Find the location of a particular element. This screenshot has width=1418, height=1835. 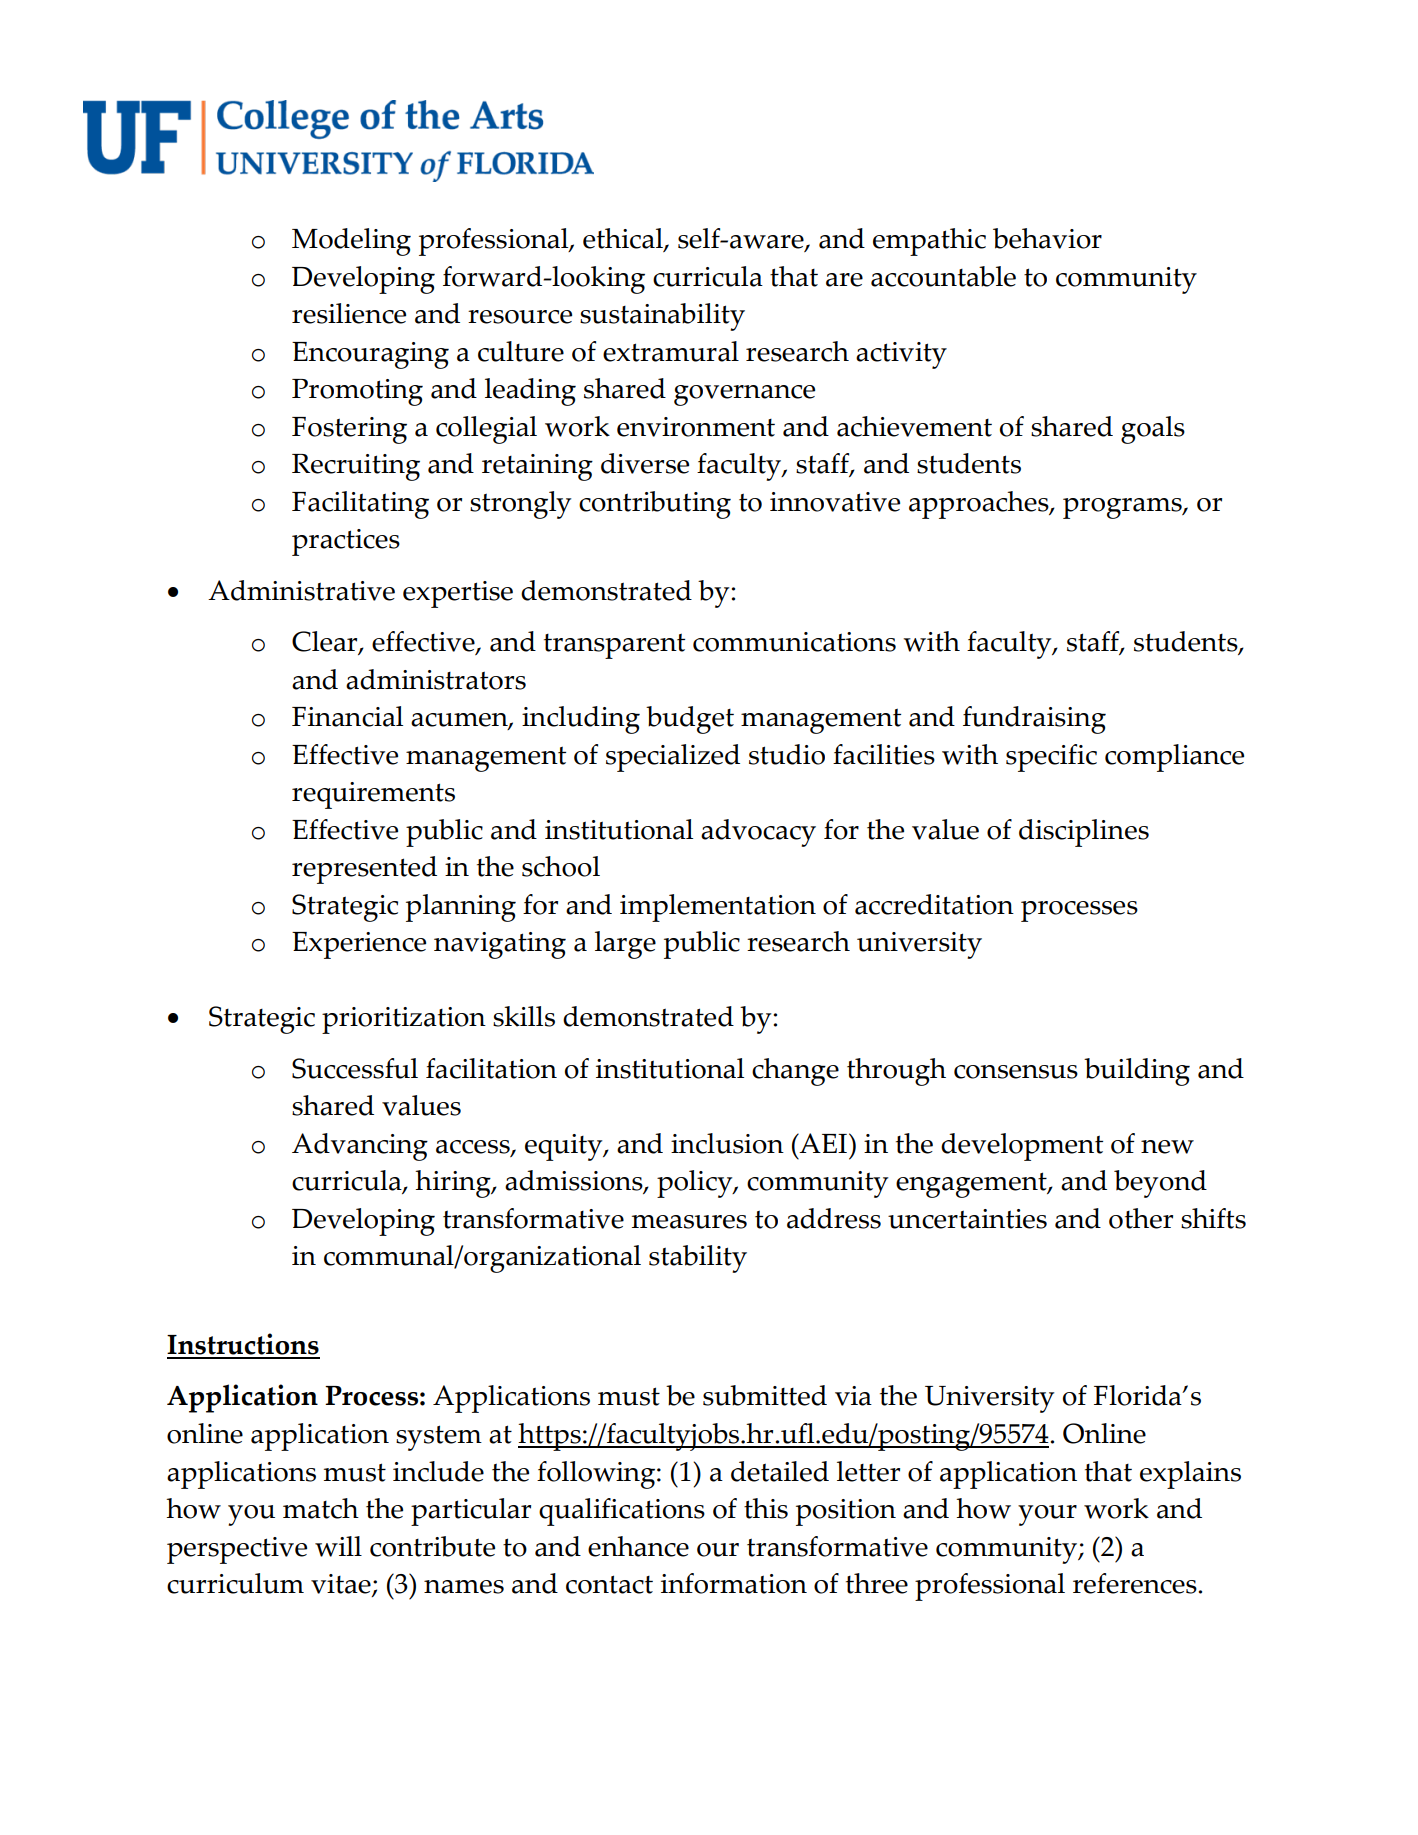

will is located at coordinates (338, 1546).
